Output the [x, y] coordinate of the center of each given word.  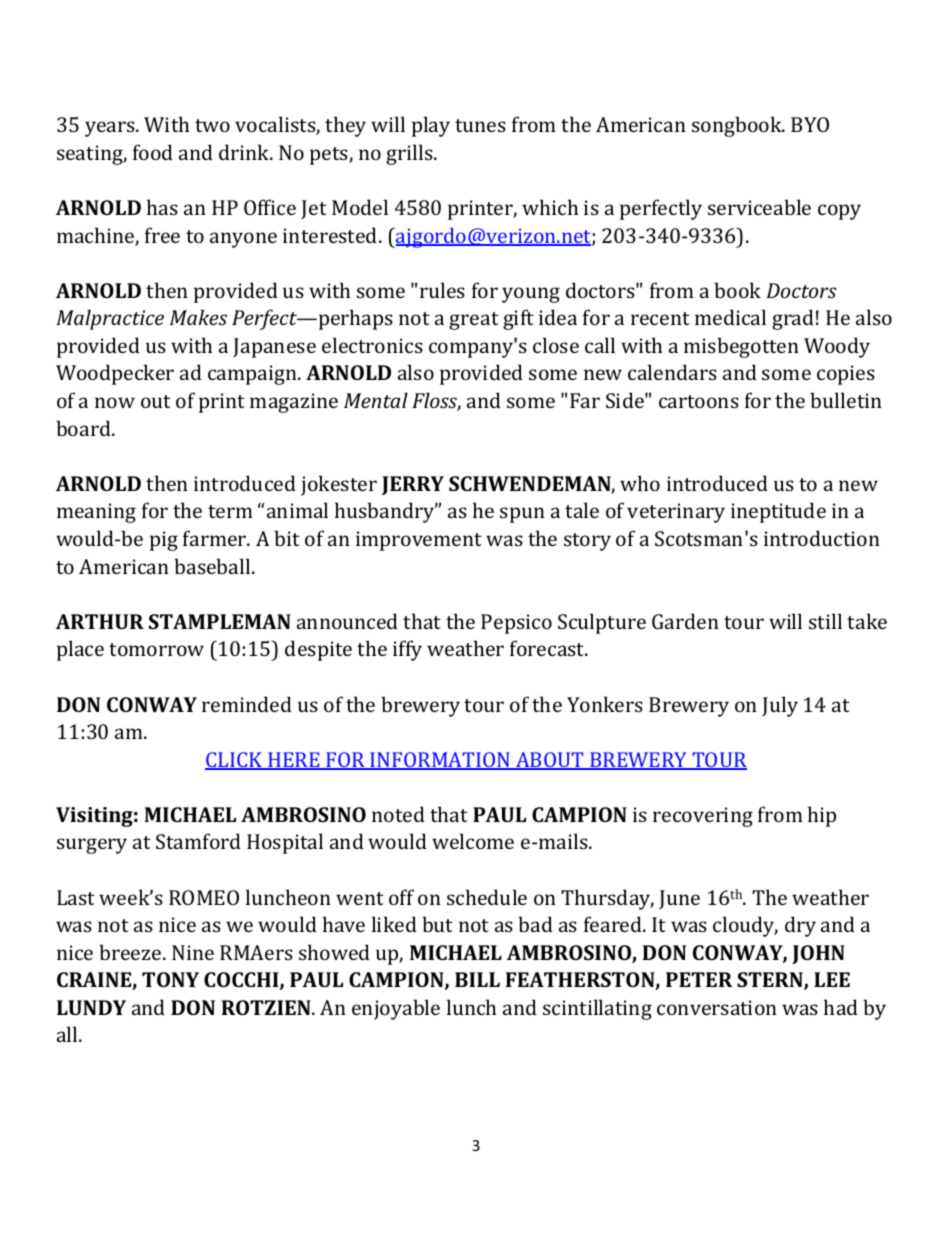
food [153, 152]
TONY [170, 979]
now [115, 402]
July [780, 706]
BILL [477, 979]
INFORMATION [441, 761]
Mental [376, 400]
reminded [247, 704]
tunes [480, 125]
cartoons [699, 401]
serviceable [759, 207]
